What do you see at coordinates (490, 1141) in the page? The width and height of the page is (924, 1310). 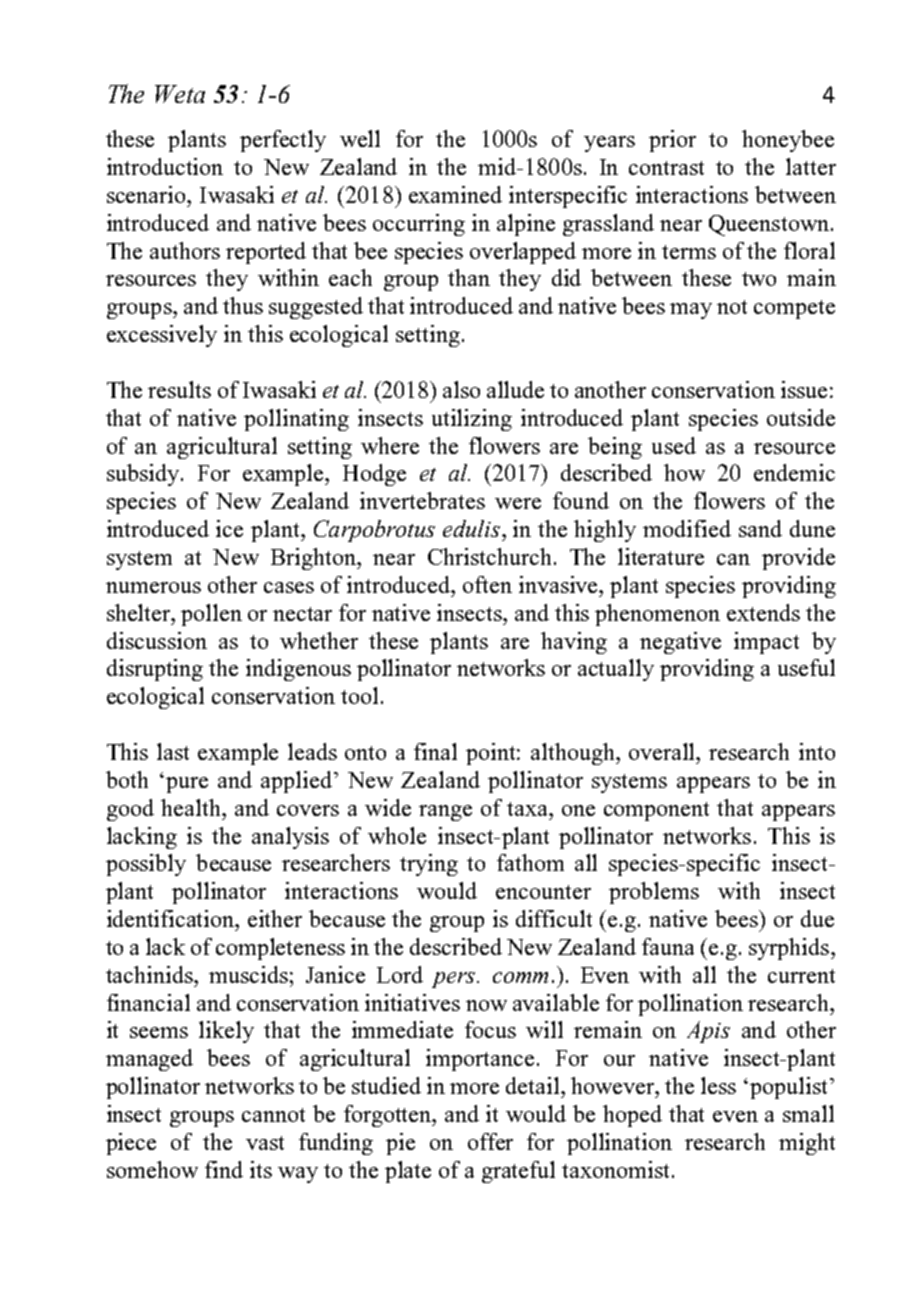 I see `offer` at bounding box center [490, 1141].
